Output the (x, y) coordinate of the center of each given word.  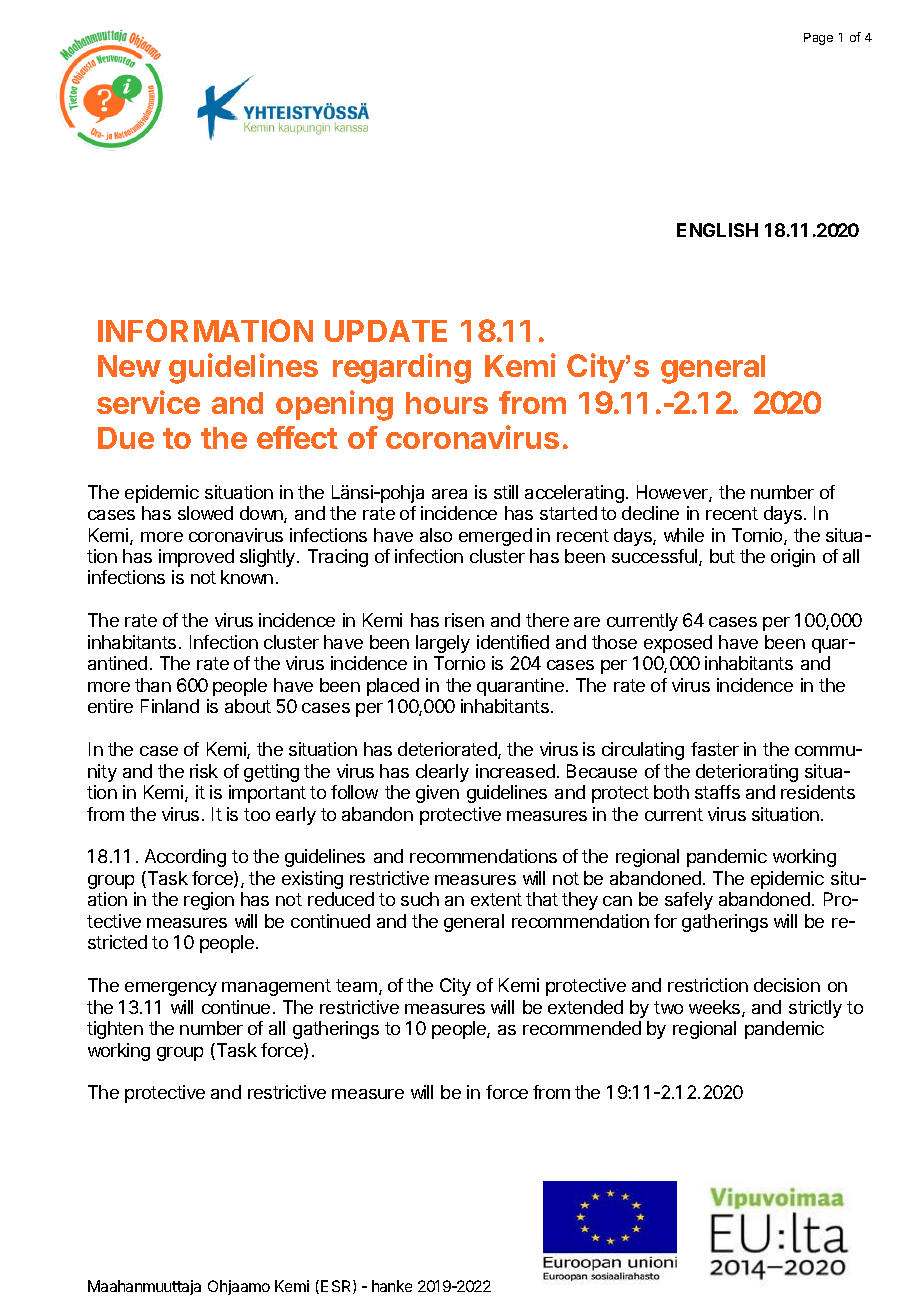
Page (818, 39)
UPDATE (386, 331)
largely (443, 644)
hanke (392, 1286)
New (129, 366)
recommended (582, 1028)
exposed (678, 644)
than (153, 685)
